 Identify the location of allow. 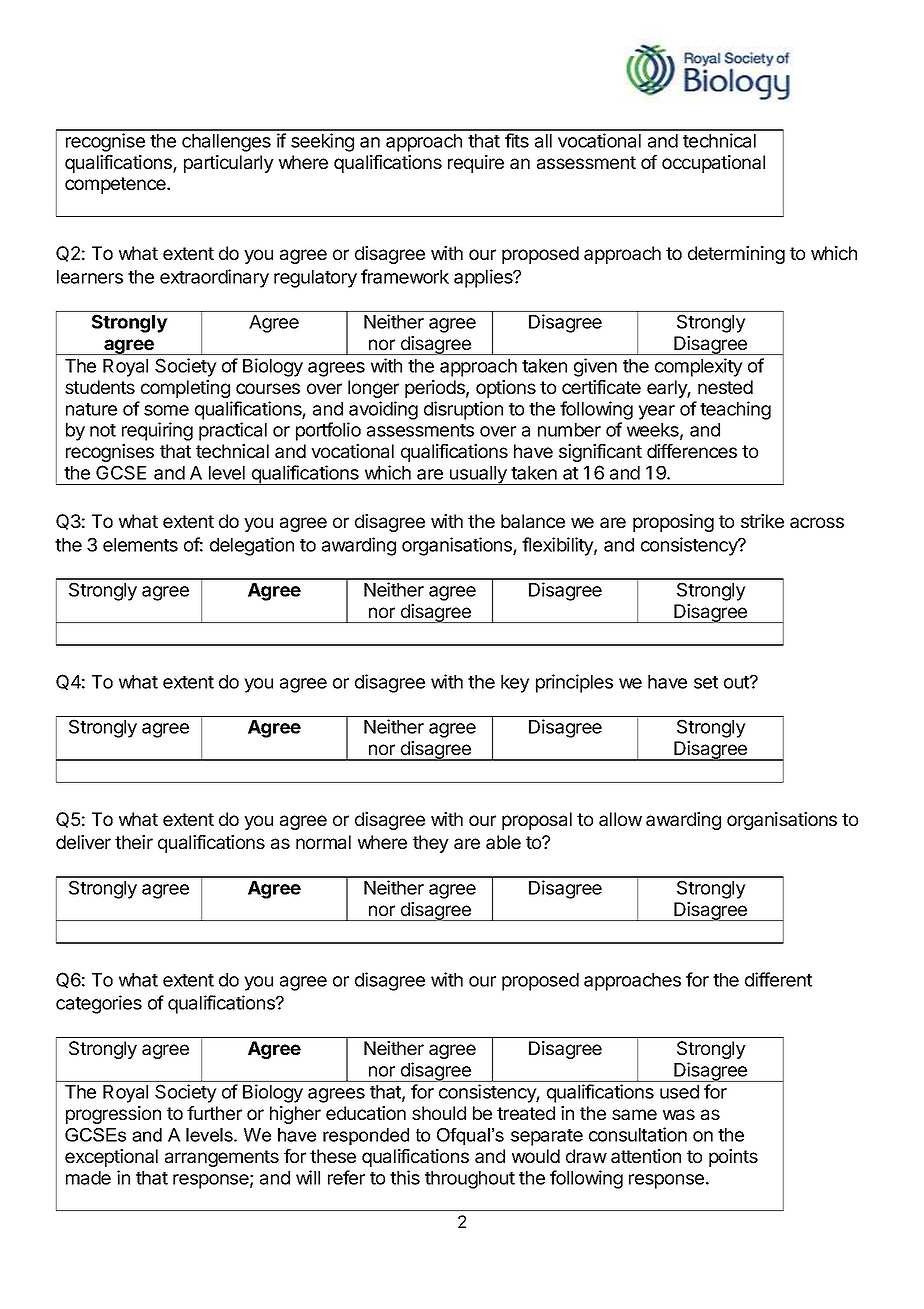
(620, 819).
